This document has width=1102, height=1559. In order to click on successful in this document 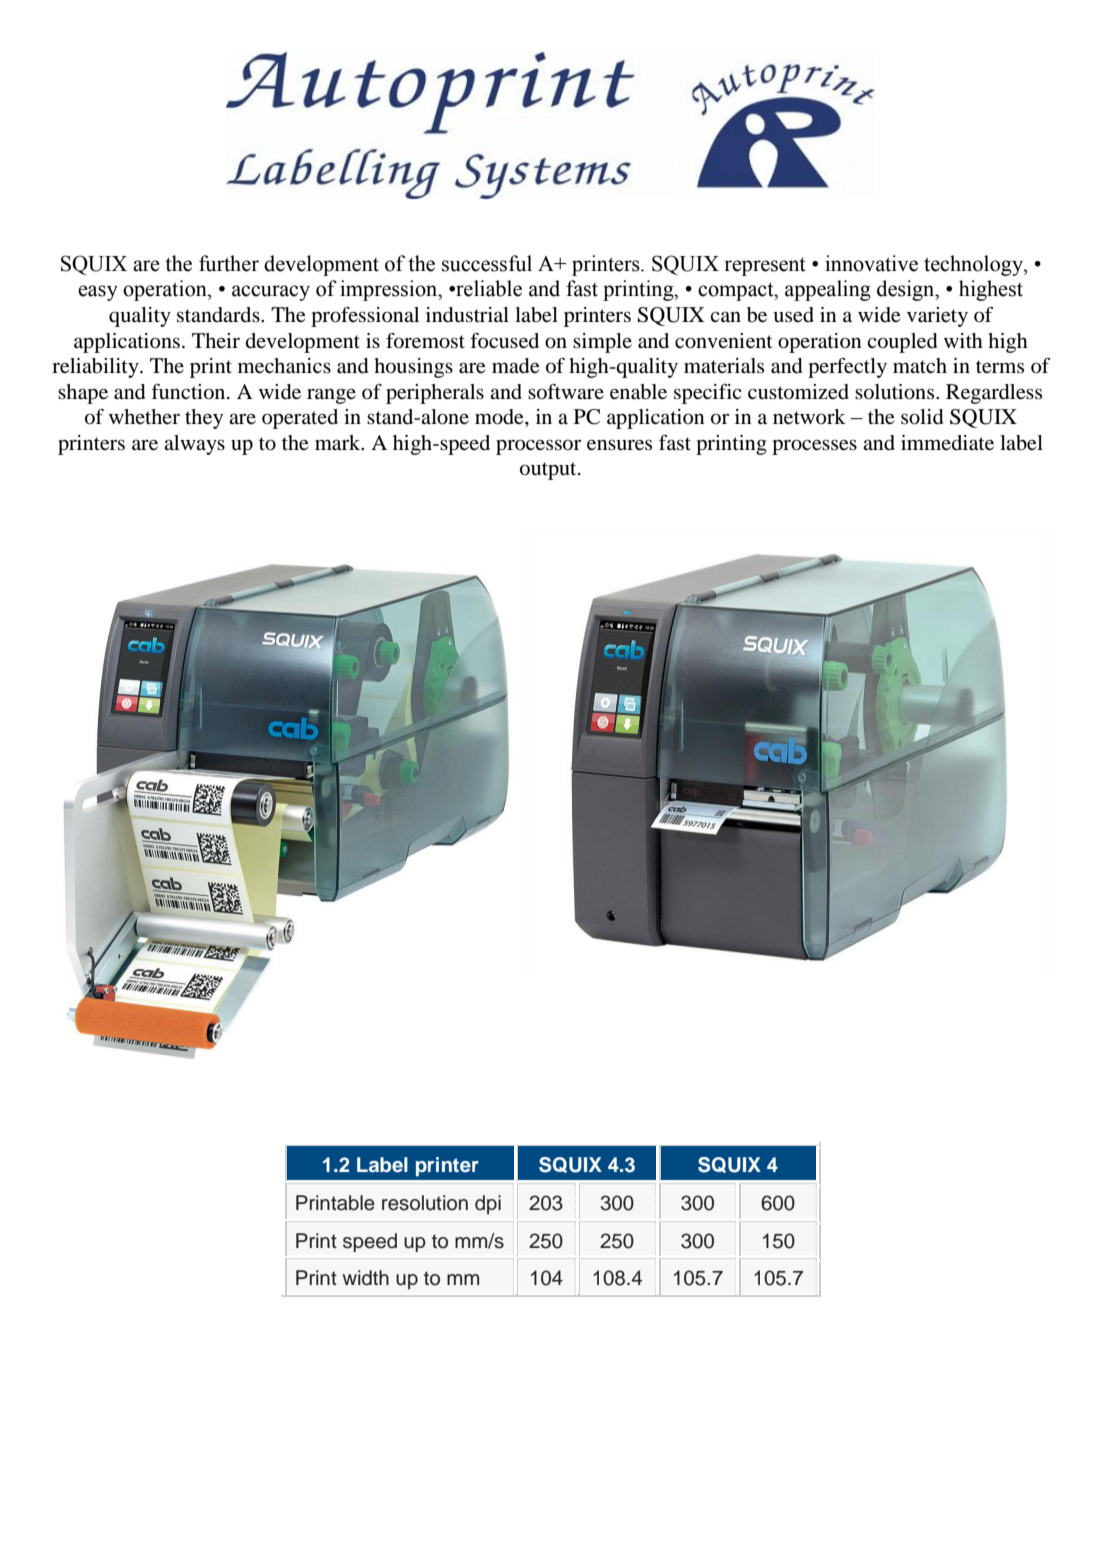, I will do `click(487, 263)`.
